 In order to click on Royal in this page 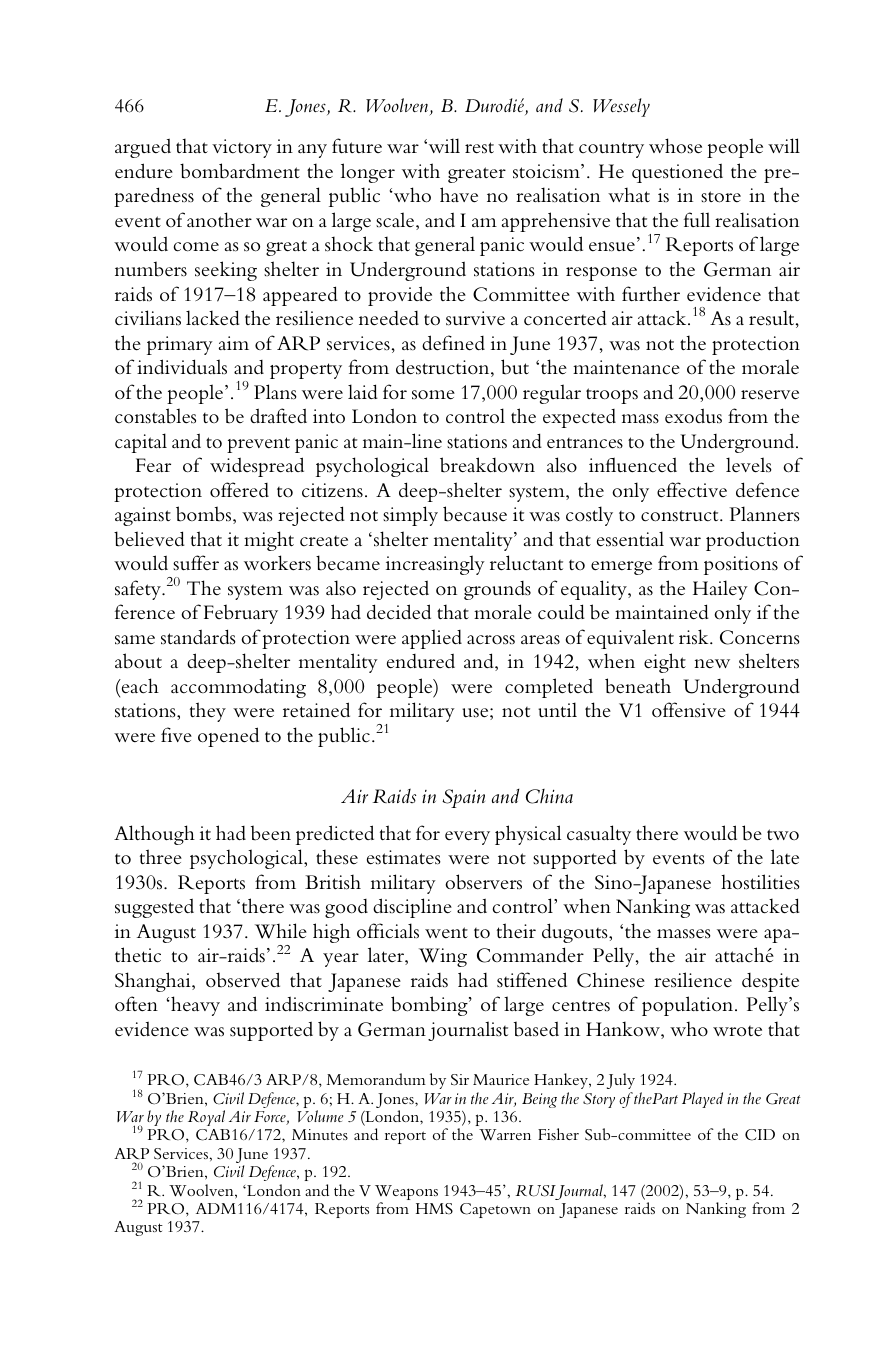, I will do `click(206, 1118)`.
